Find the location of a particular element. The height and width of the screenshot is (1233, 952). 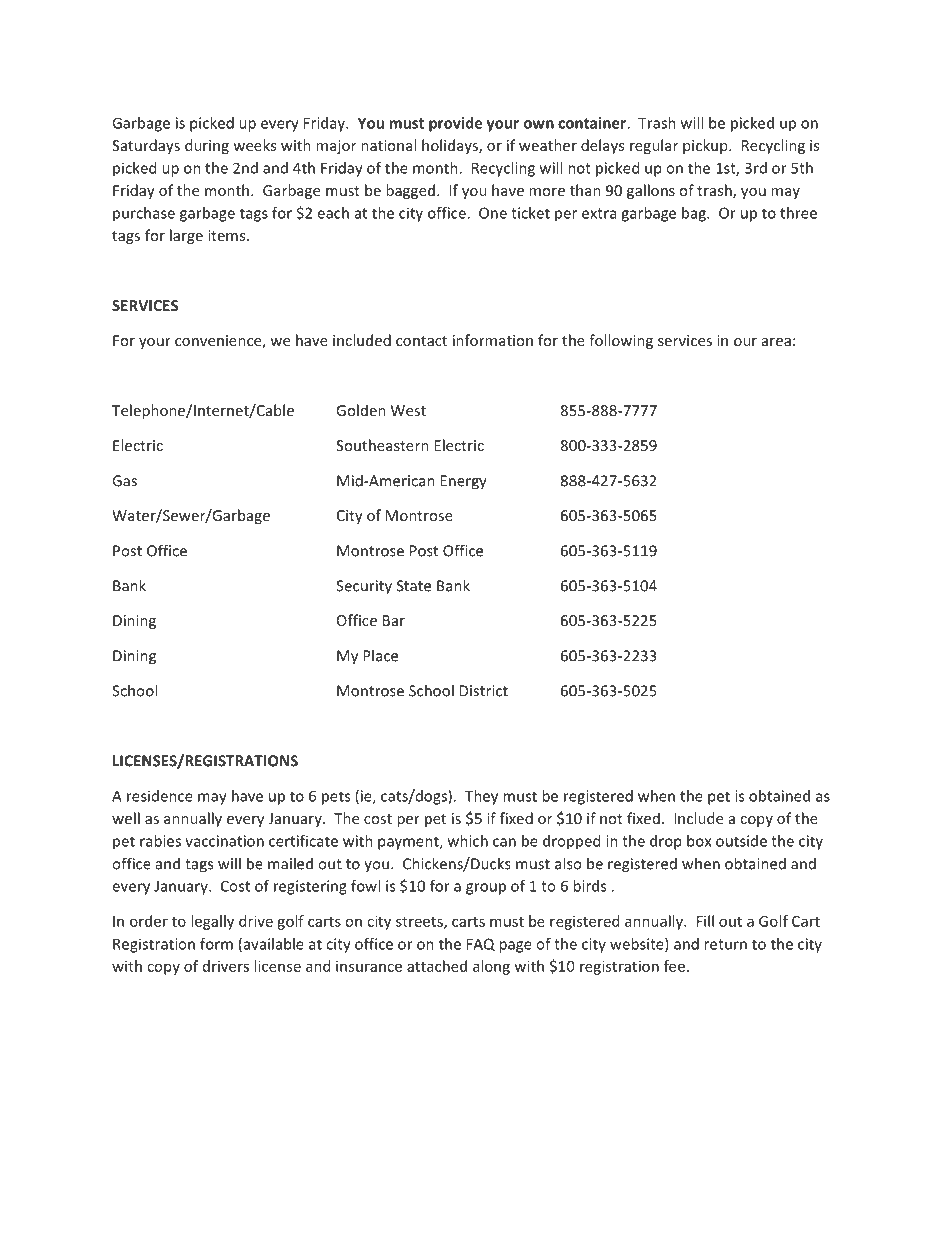

FAQ is located at coordinates (481, 944).
